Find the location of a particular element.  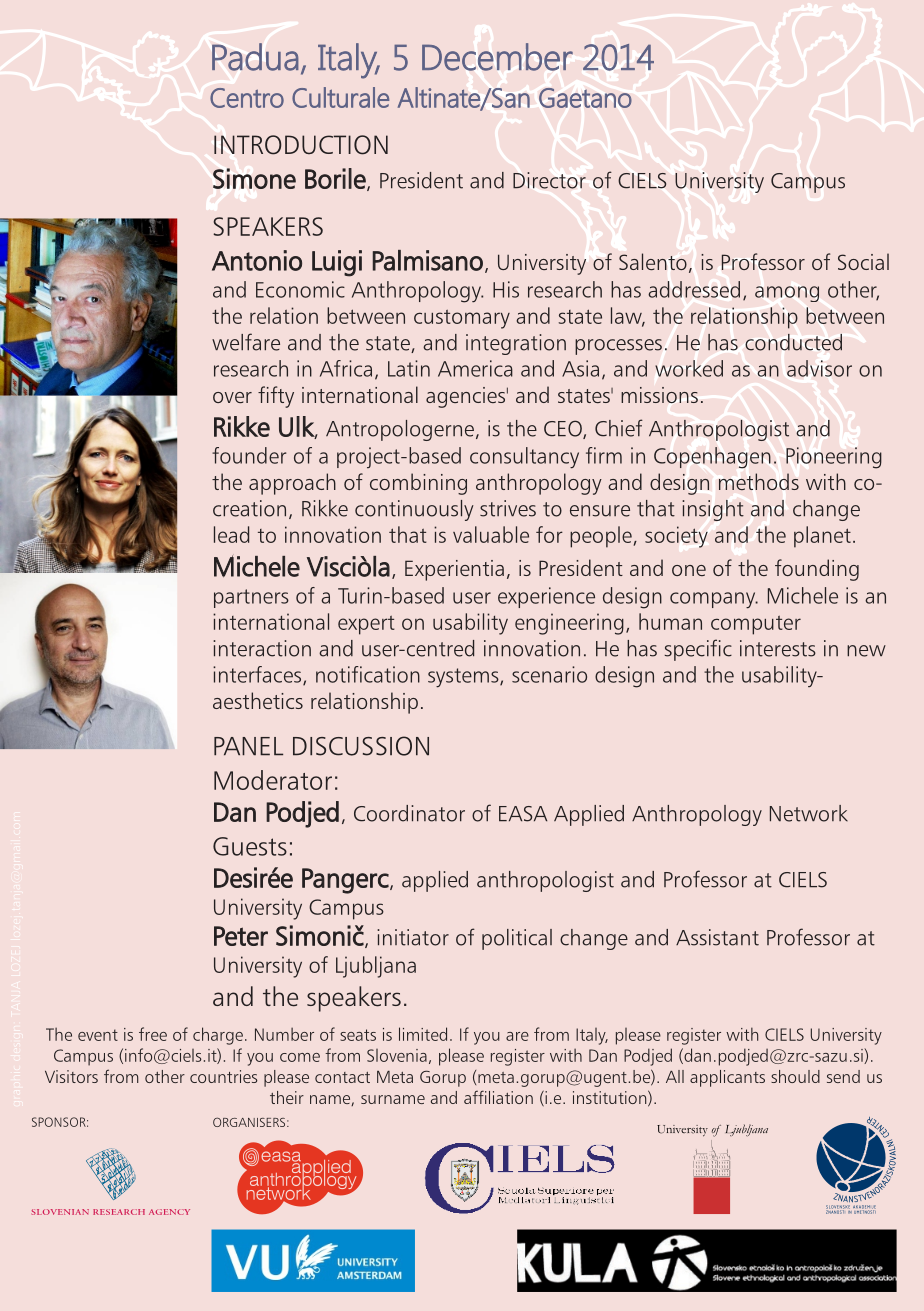

December is located at coordinates (497, 57).
